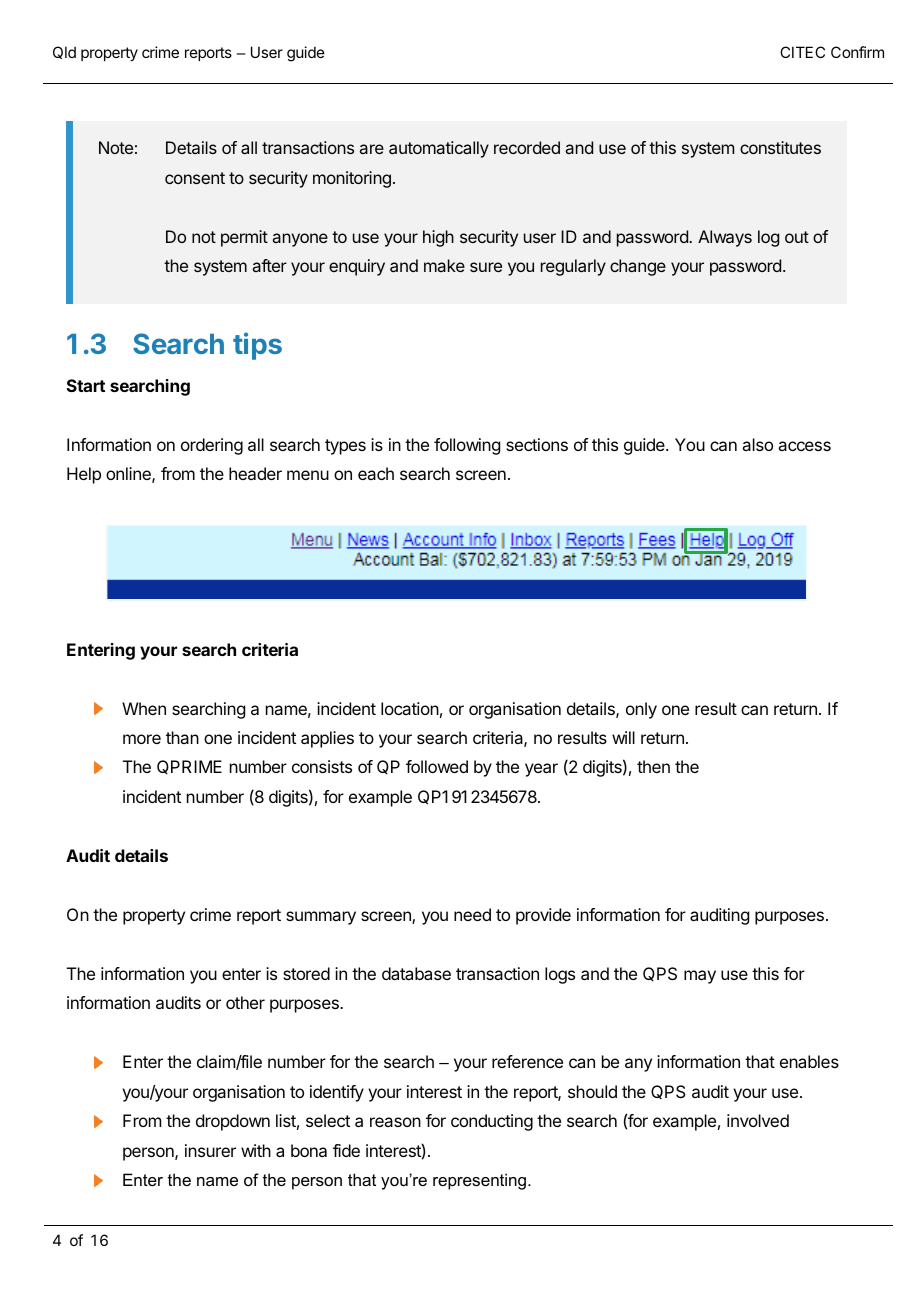 The image size is (924, 1308). Describe the element at coordinates (653, 766) in the image. I see `then` at that location.
